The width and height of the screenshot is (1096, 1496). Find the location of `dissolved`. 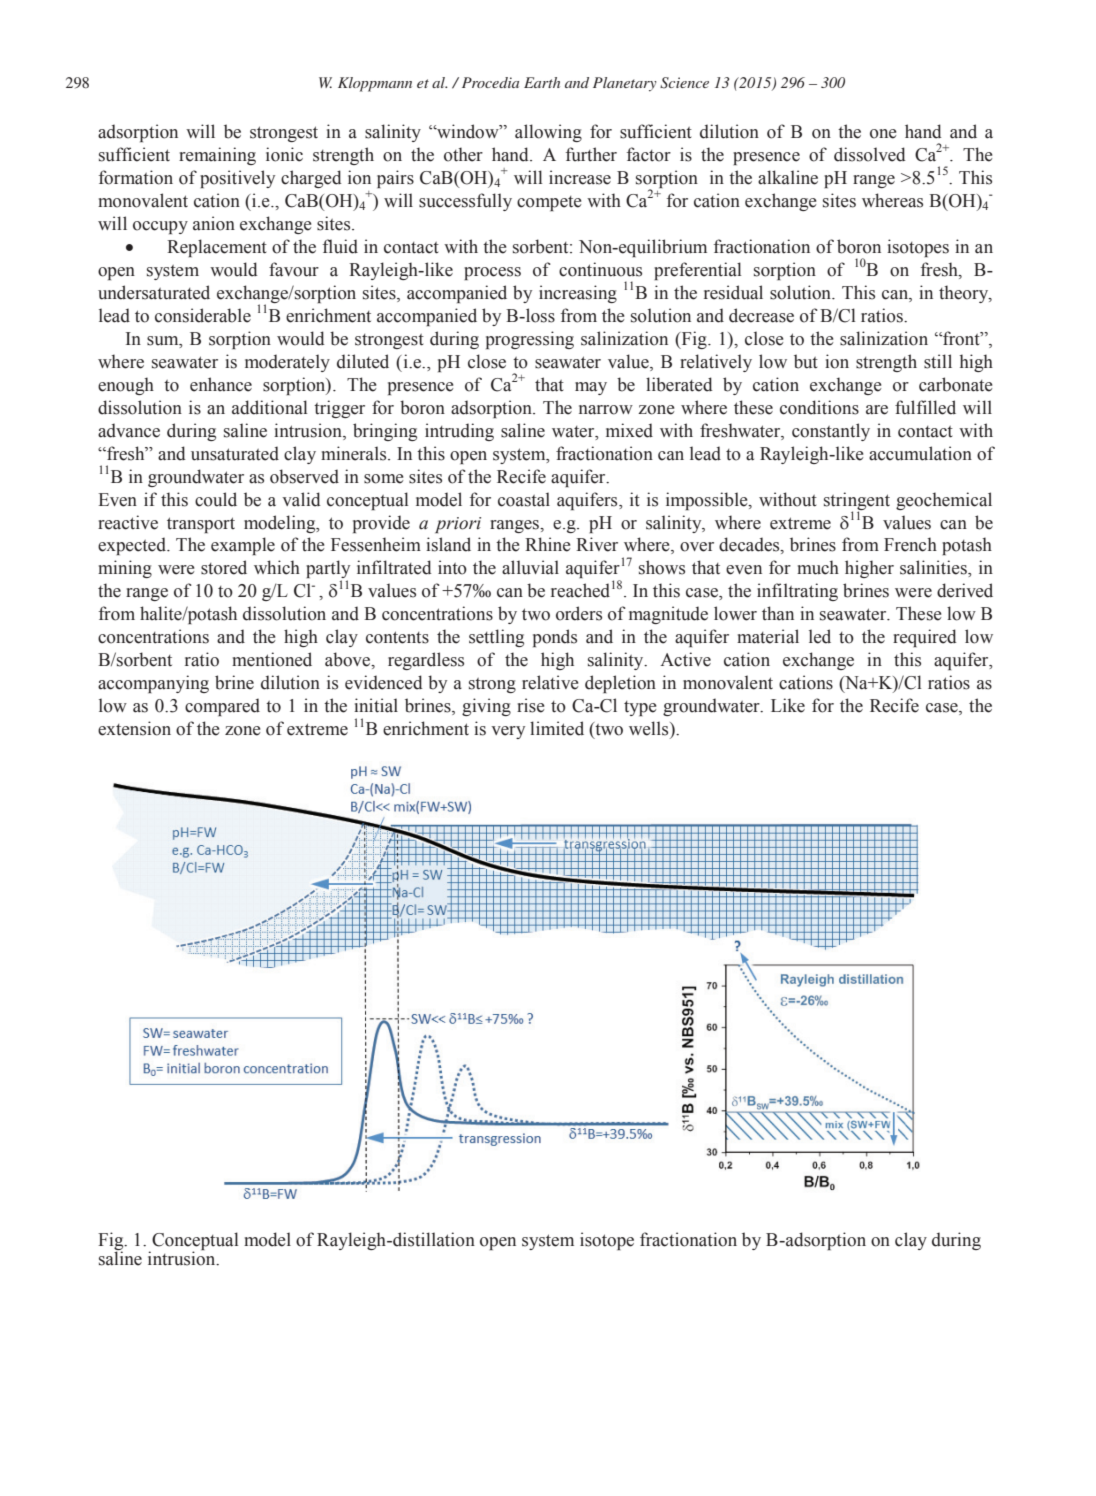

dissolved is located at coordinates (870, 154).
